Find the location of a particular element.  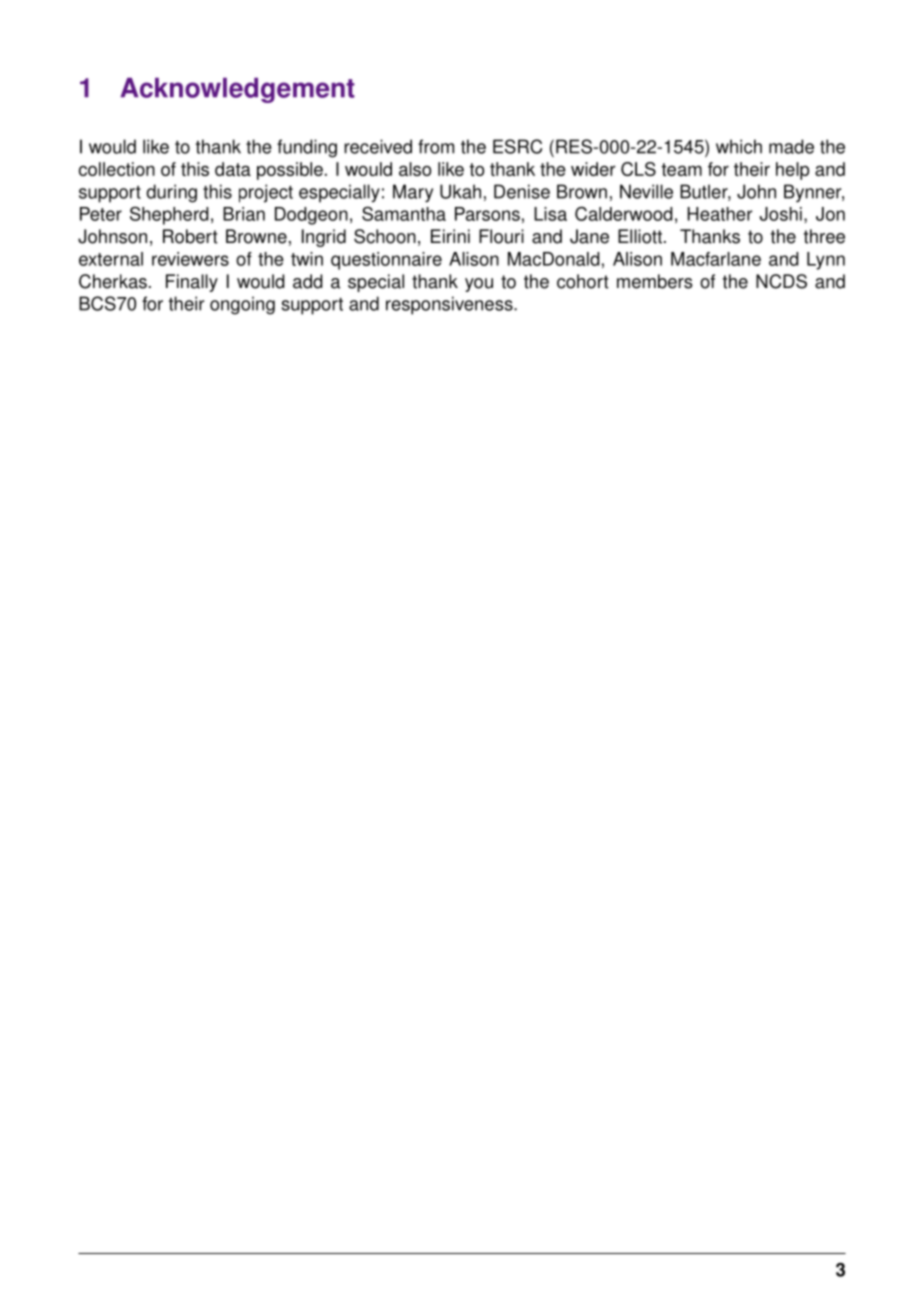

Schoon is located at coordinates (385, 236).
